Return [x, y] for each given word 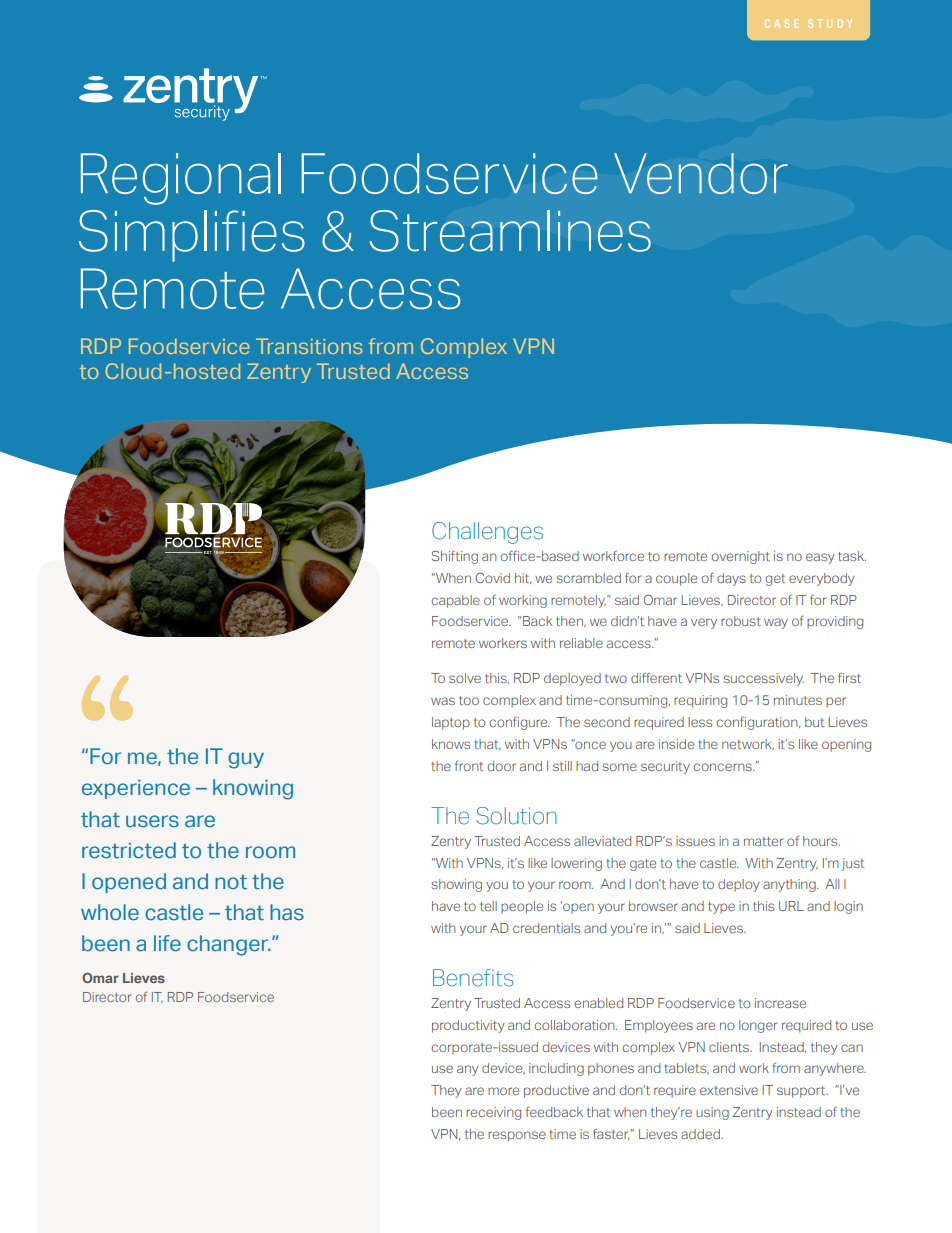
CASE [781, 23]
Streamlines [510, 231]
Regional [181, 179]
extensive [729, 1090]
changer [229, 945]
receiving [493, 1113]
